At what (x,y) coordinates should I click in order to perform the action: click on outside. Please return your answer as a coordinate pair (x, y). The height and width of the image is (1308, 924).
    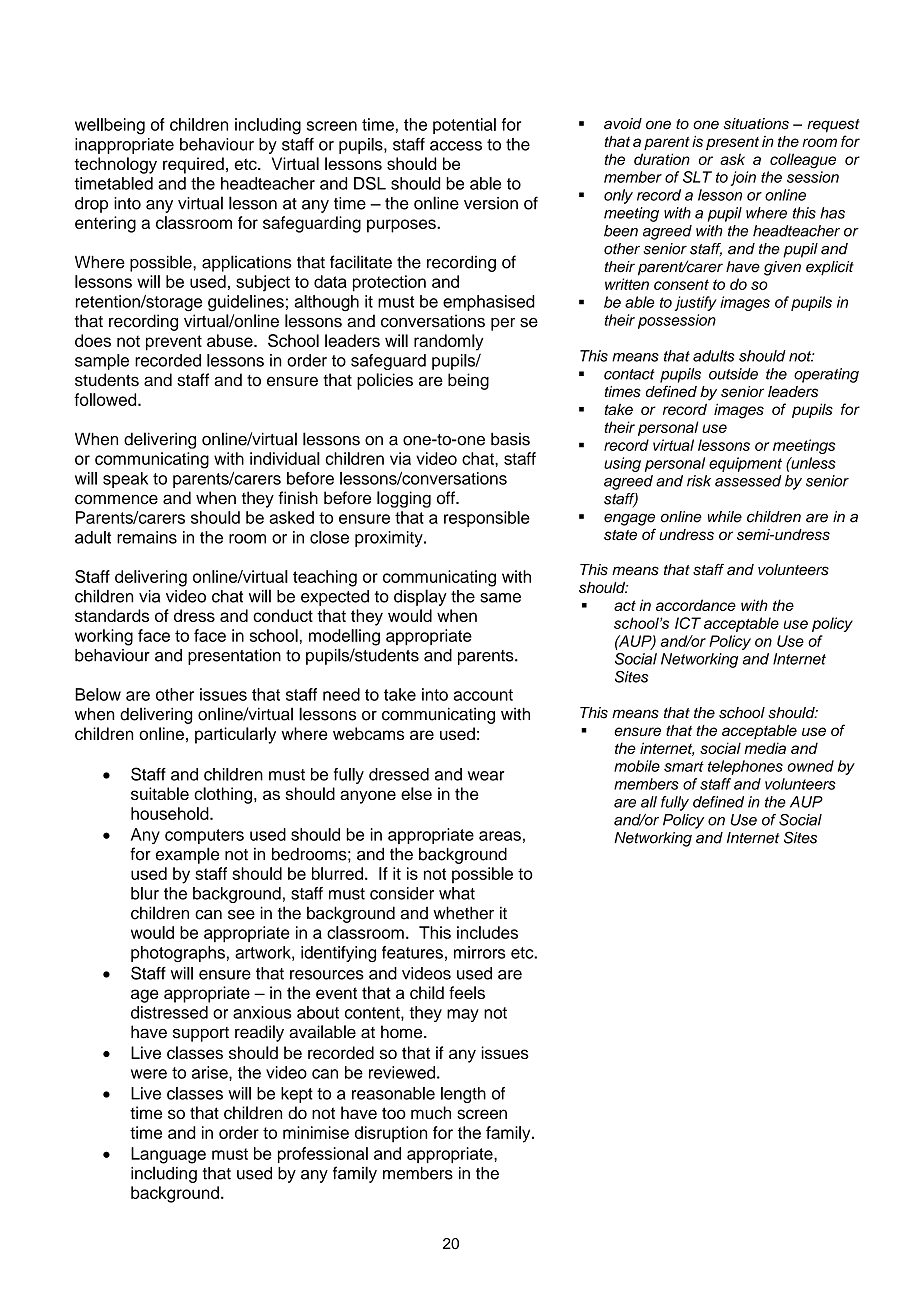
    Looking at the image, I should click on (733, 374).
